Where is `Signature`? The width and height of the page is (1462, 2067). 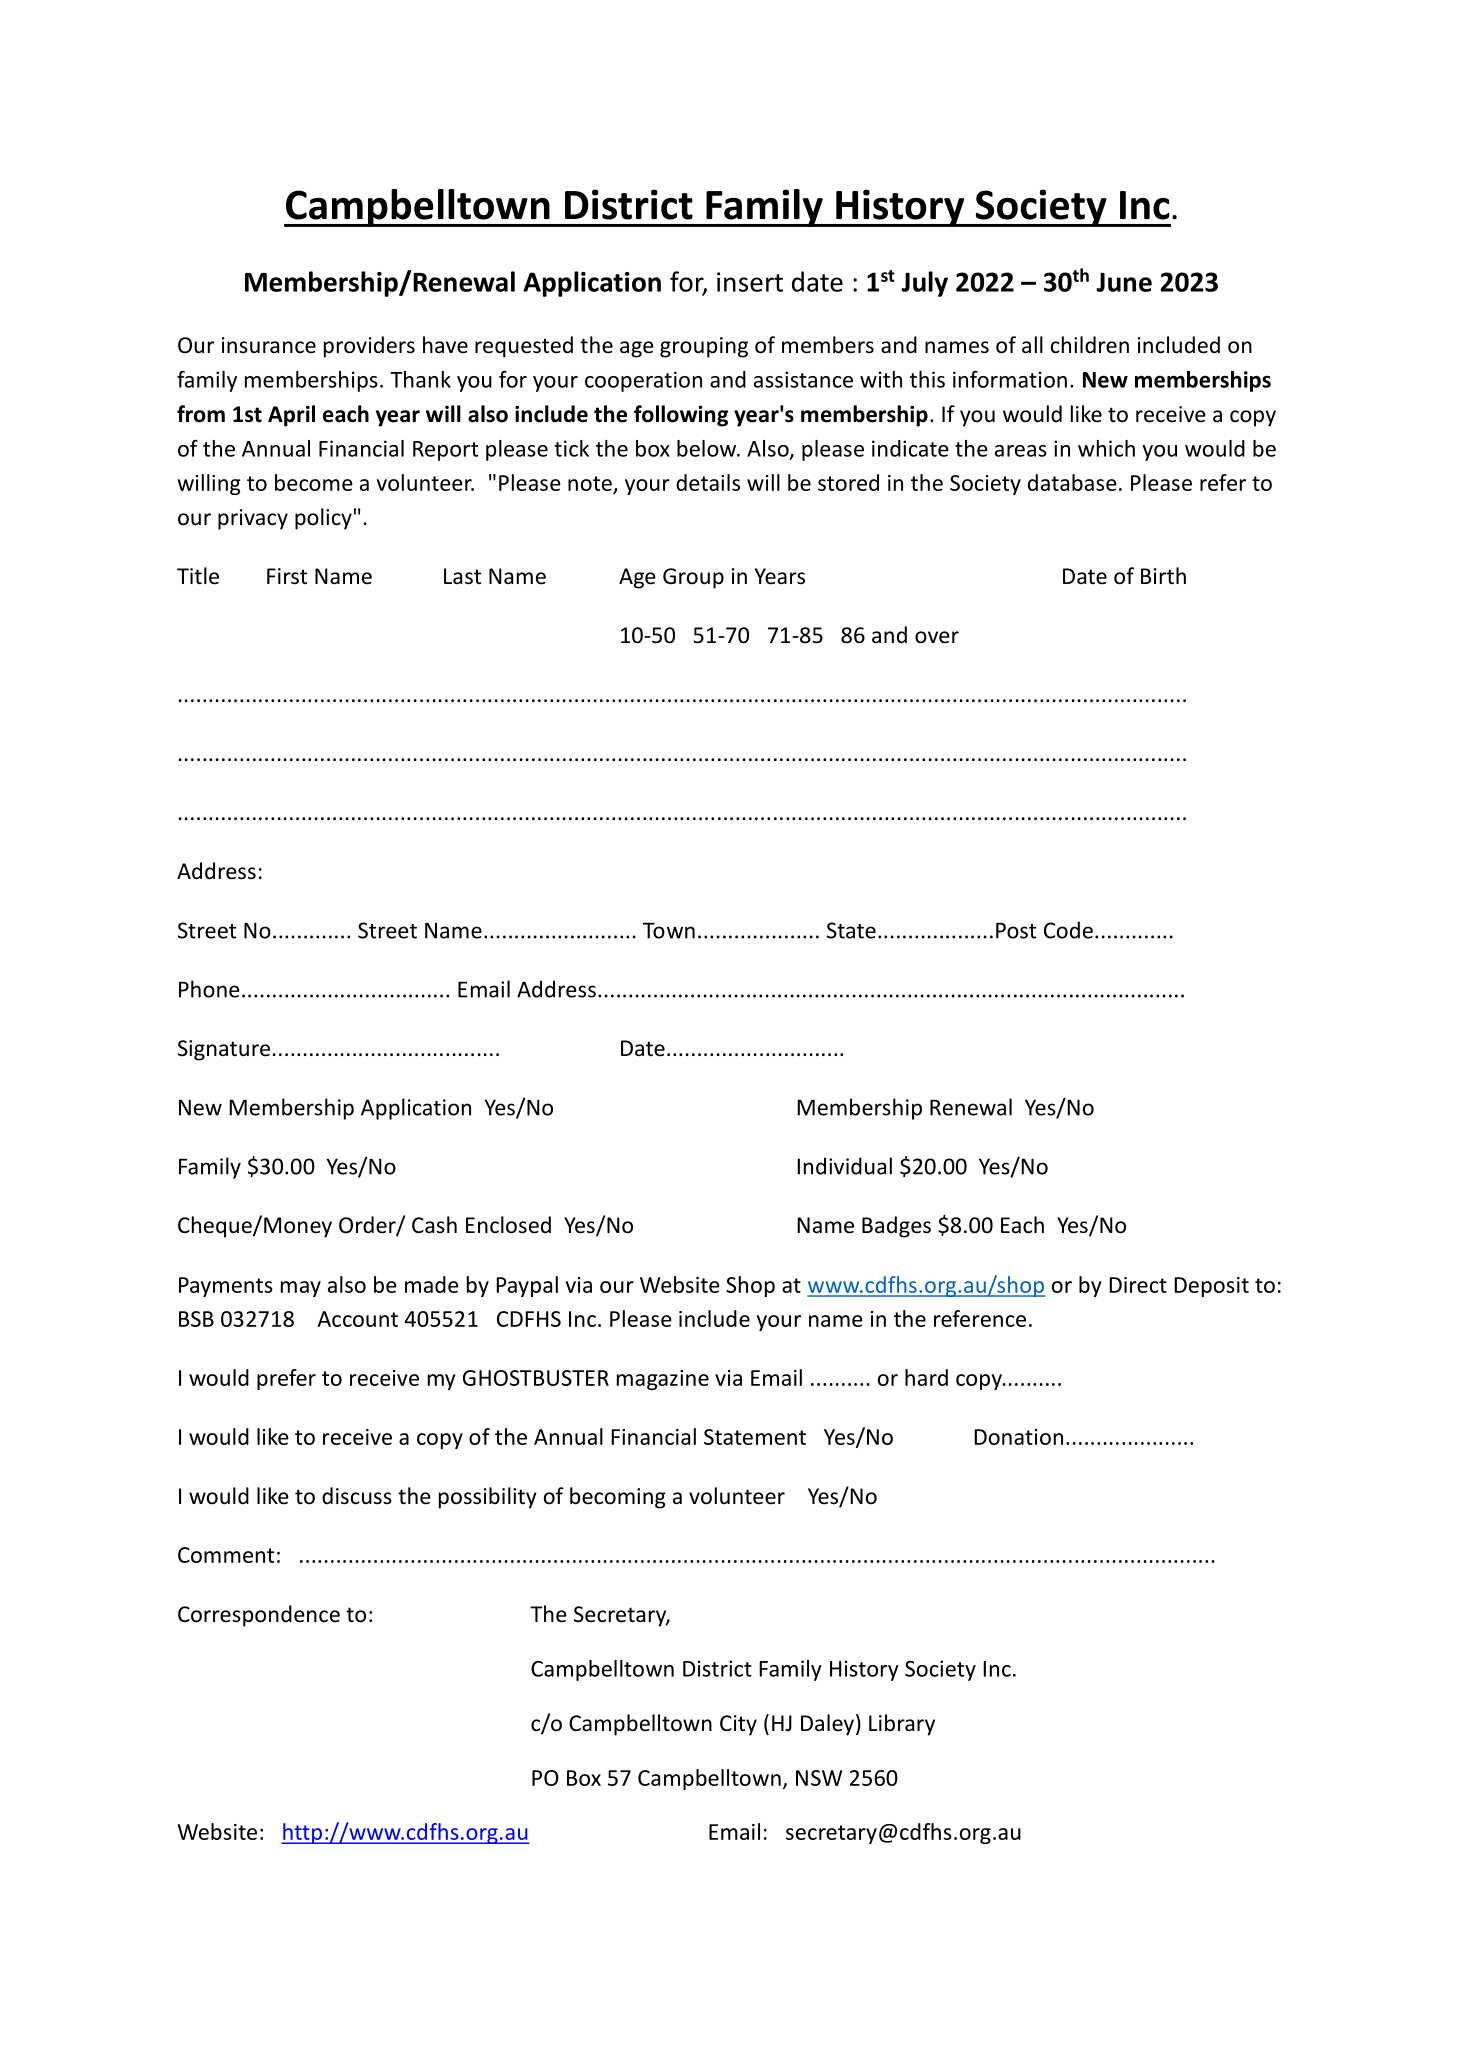
Signature is located at coordinates (224, 1050).
